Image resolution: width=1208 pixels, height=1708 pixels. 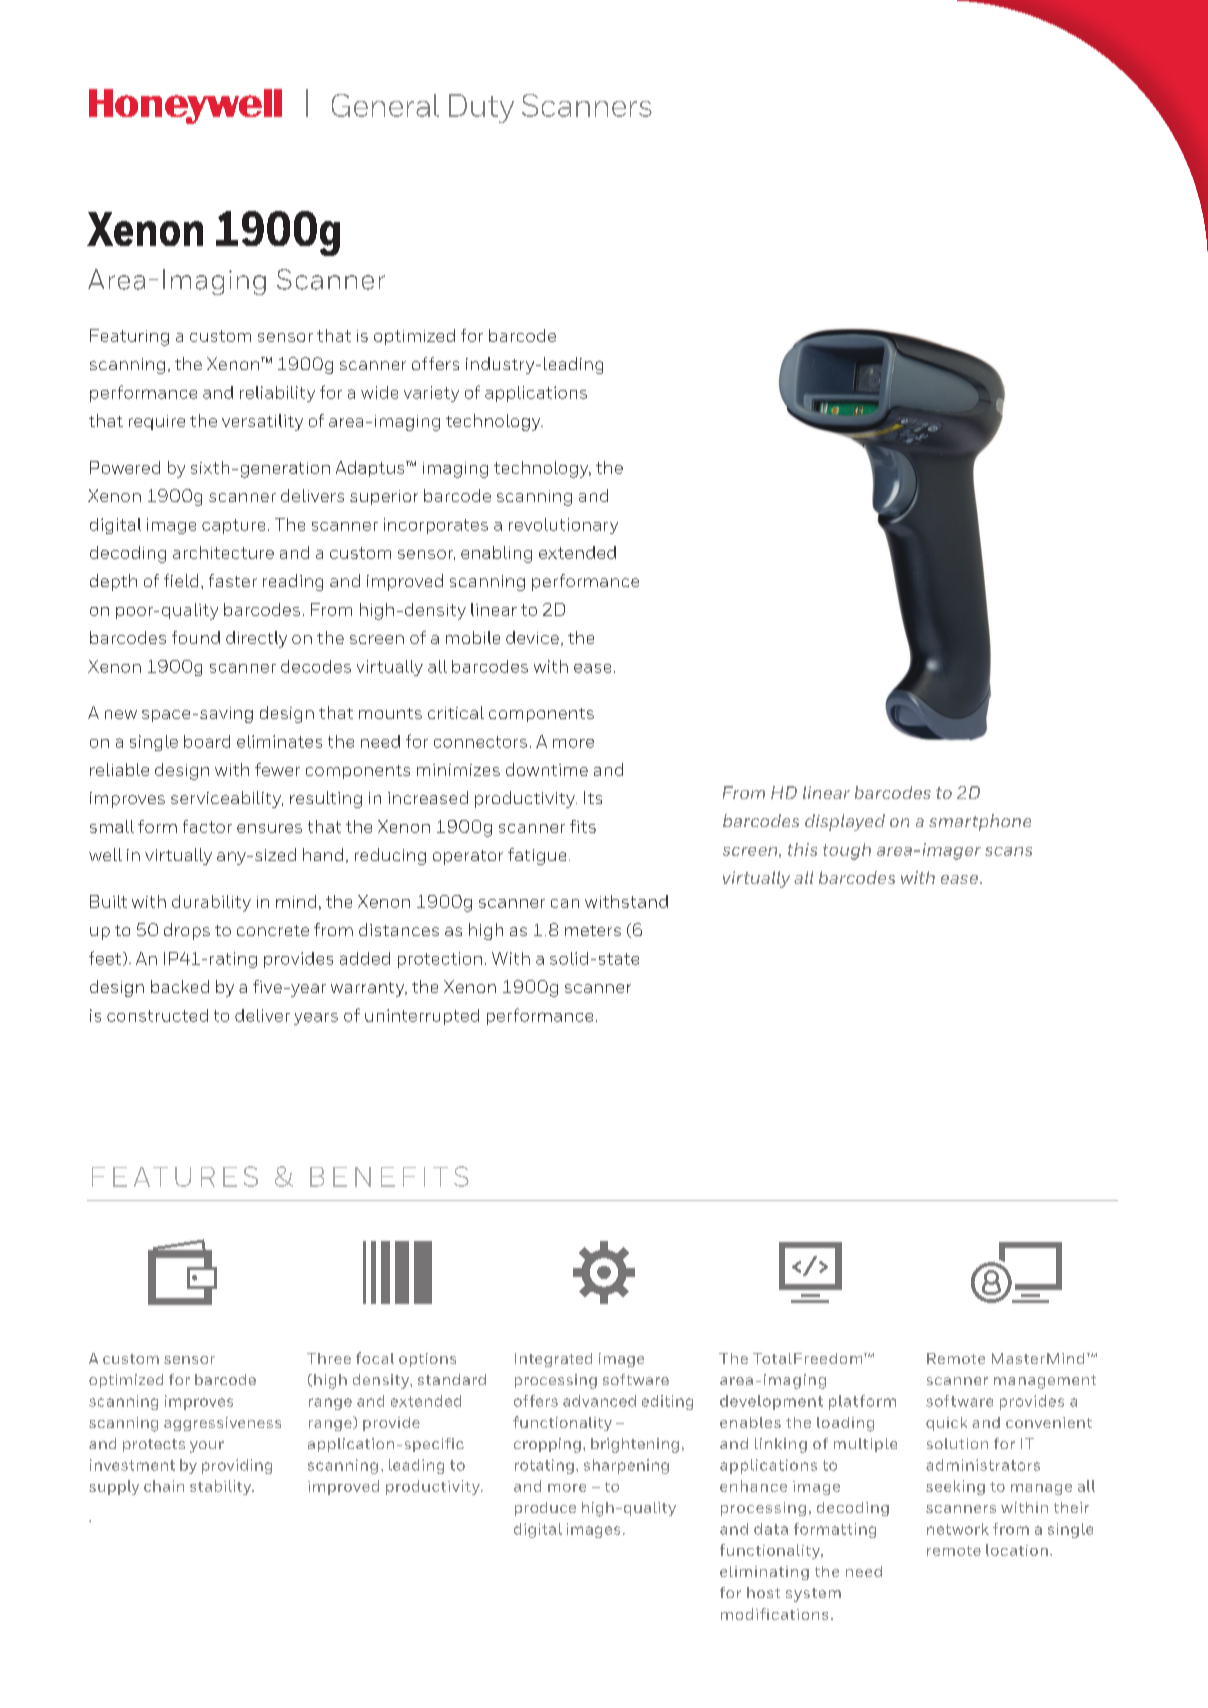 I want to click on General, so click(x=385, y=105).
